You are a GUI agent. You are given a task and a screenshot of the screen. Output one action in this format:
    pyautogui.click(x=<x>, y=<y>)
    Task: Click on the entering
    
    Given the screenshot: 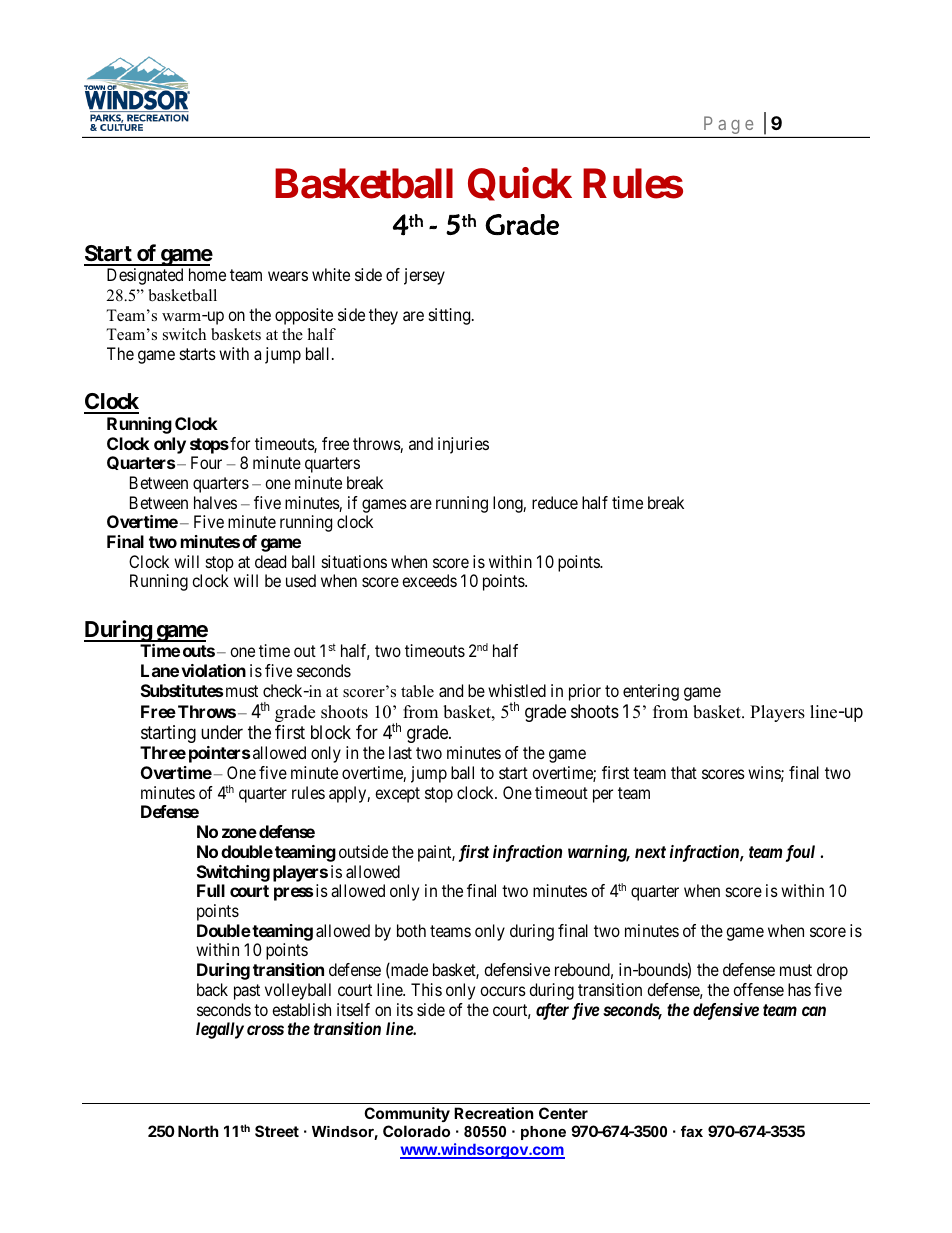 What is the action you would take?
    pyautogui.click(x=651, y=692)
